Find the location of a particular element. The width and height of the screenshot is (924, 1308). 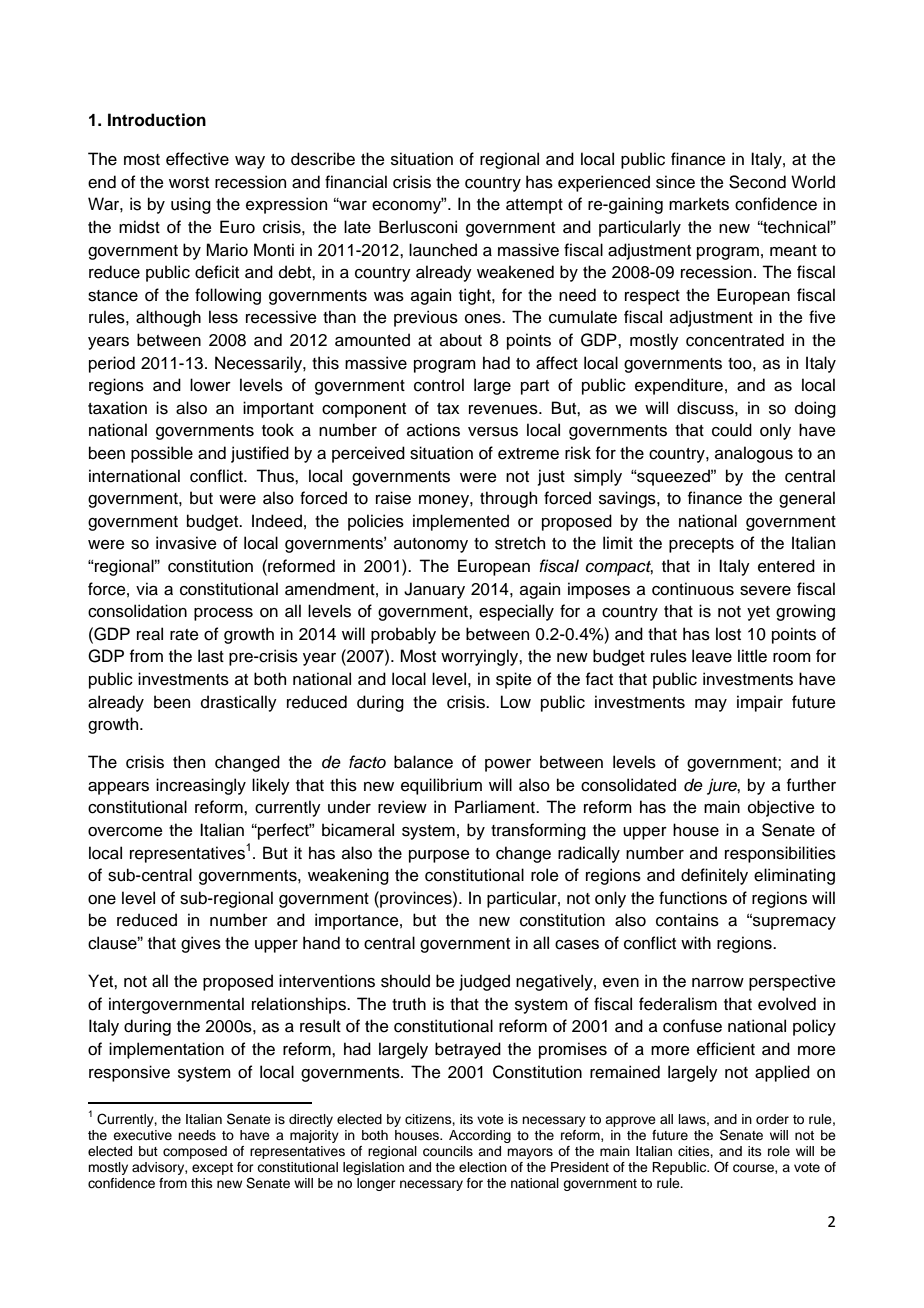

little is located at coordinates (752, 656).
